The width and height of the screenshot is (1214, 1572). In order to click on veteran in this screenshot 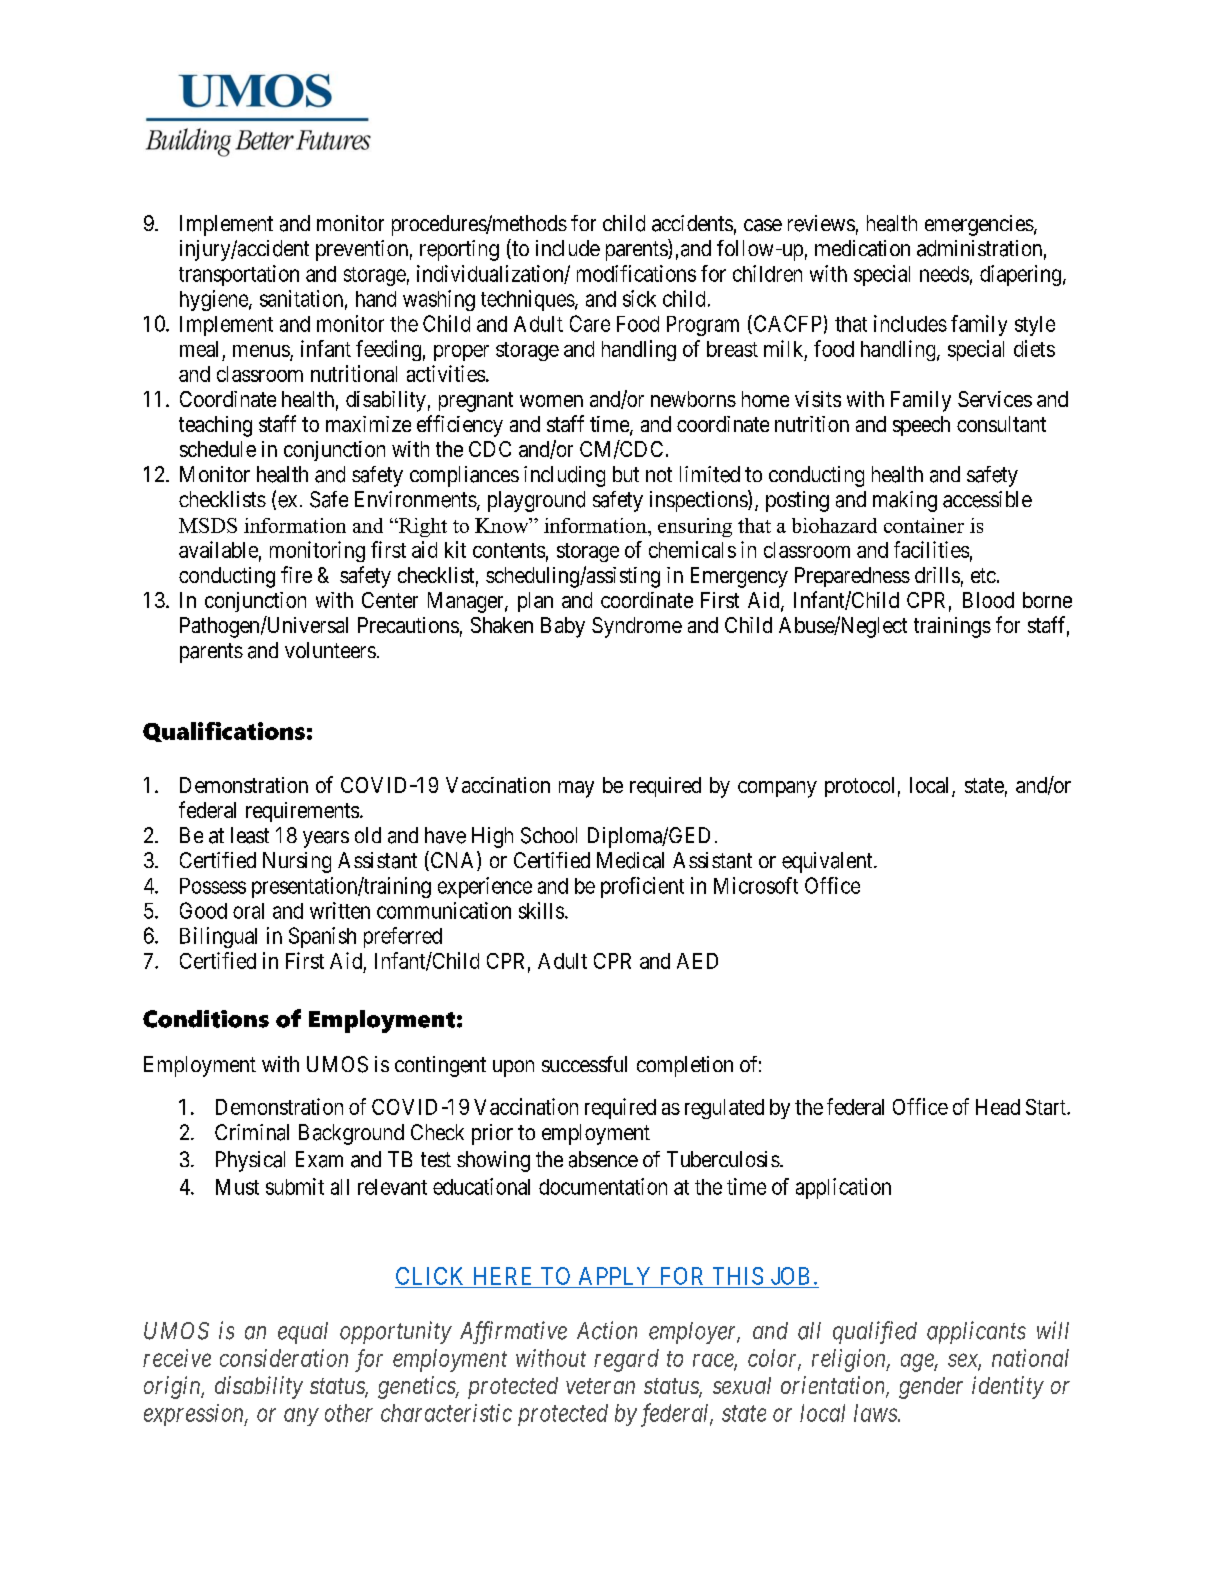, I will do `click(600, 1386)`.
